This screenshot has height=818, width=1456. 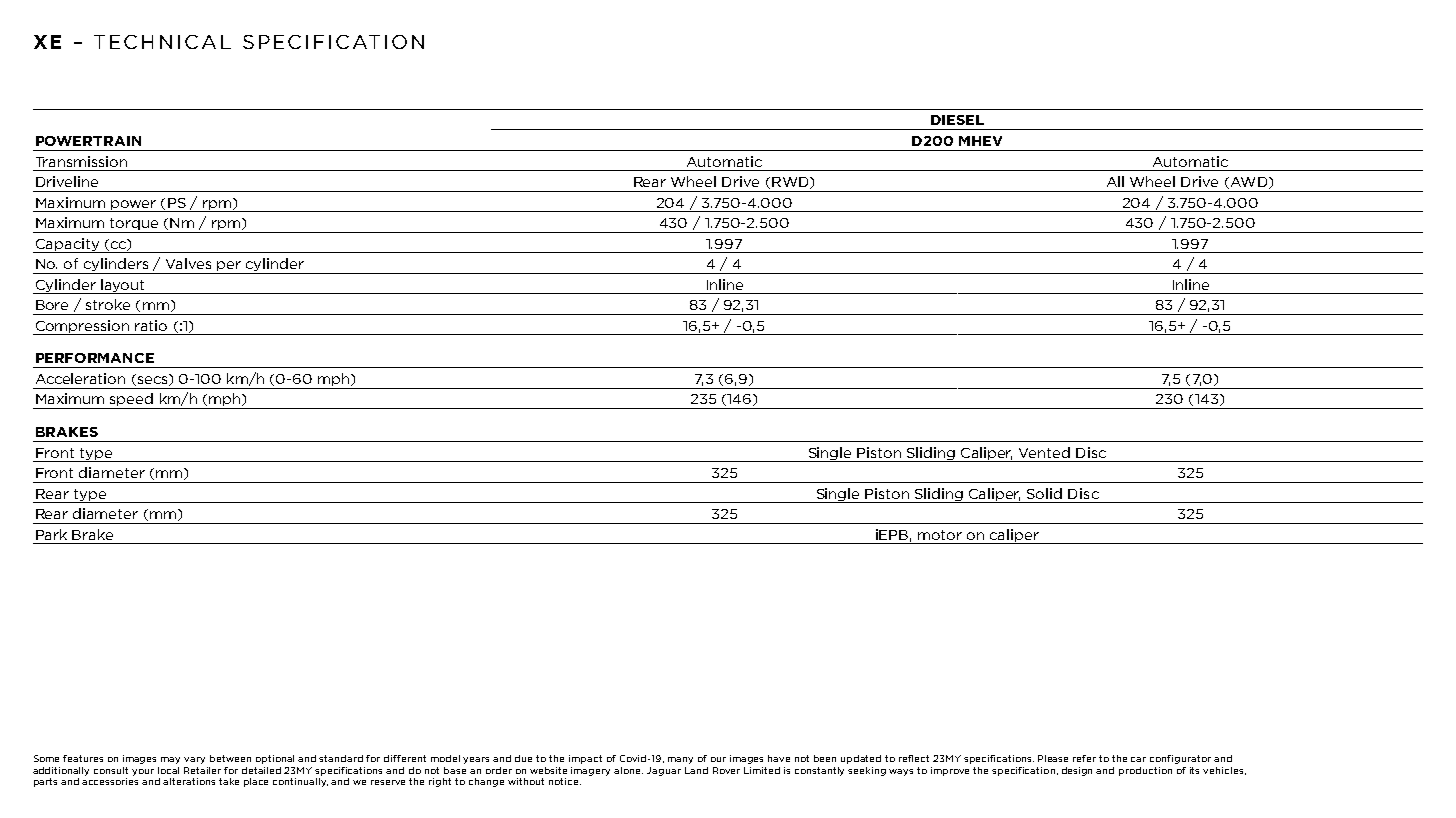 What do you see at coordinates (1044, 493) in the screenshot?
I see `Solid` at bounding box center [1044, 493].
